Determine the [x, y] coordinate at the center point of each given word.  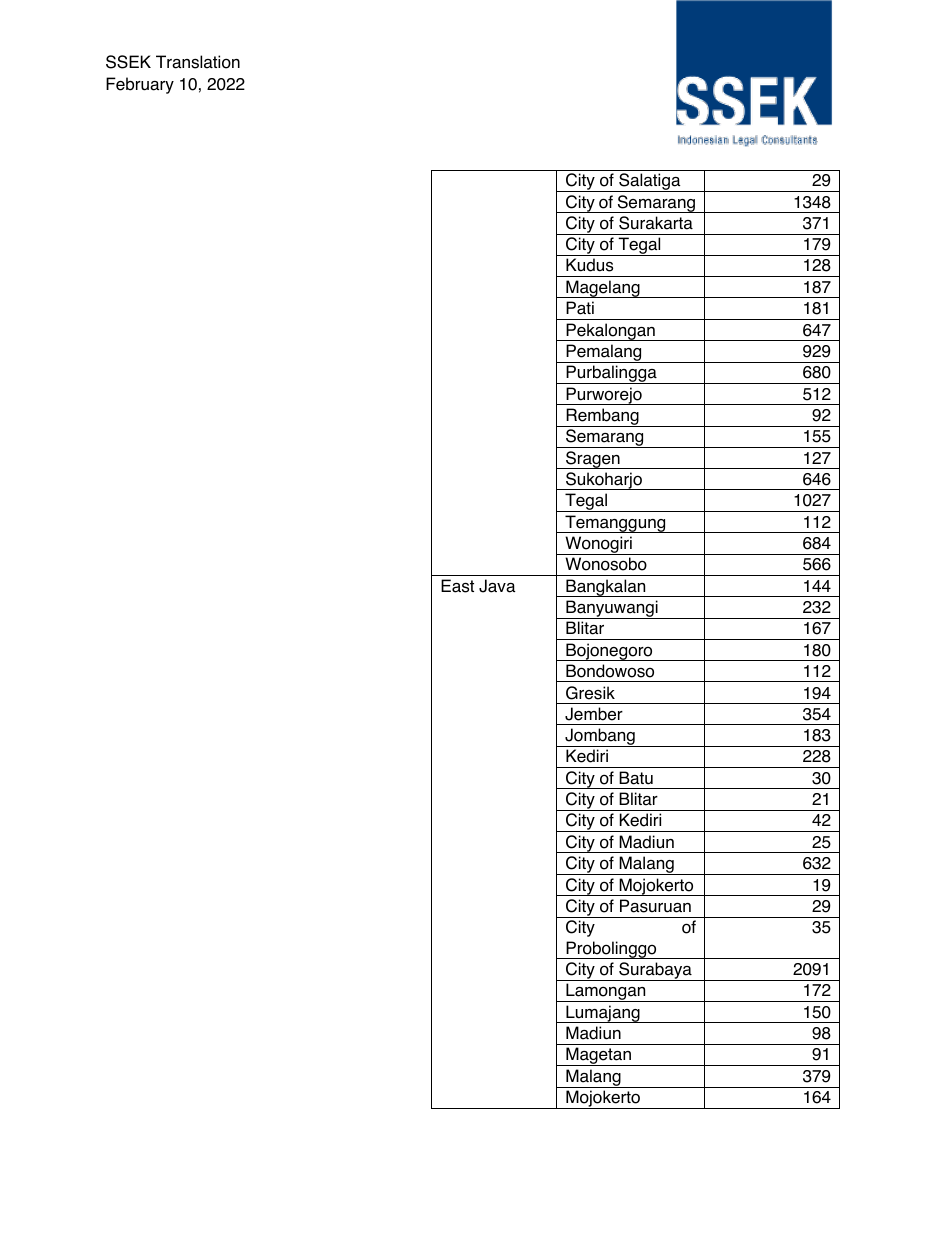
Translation [198, 62]
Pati [580, 308]
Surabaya [655, 971]
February [140, 85]
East [457, 586]
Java [497, 586]
